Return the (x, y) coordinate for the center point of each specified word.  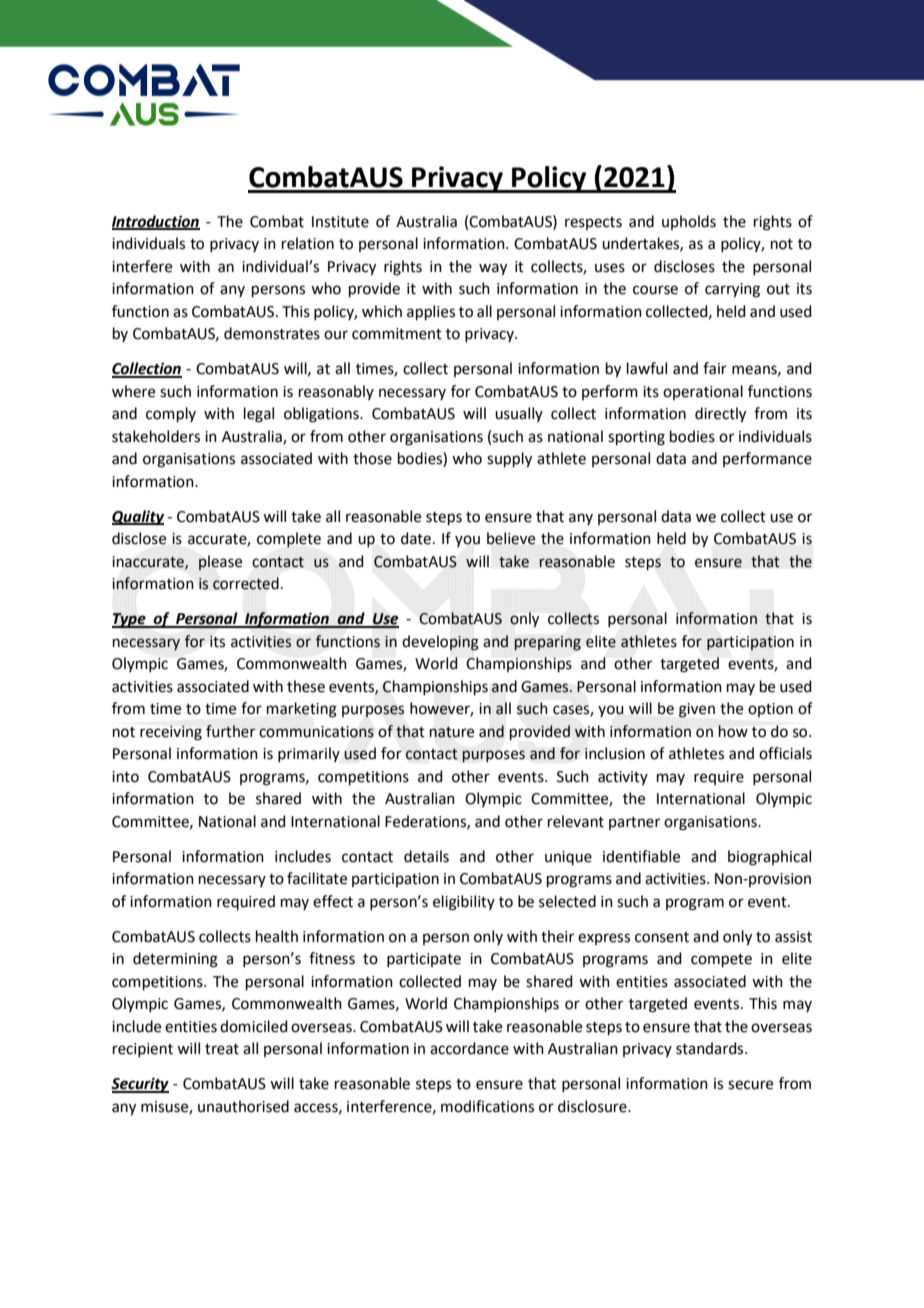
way (493, 269)
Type (130, 620)
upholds (689, 222)
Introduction (156, 222)
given (697, 710)
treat (222, 1049)
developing (440, 643)
